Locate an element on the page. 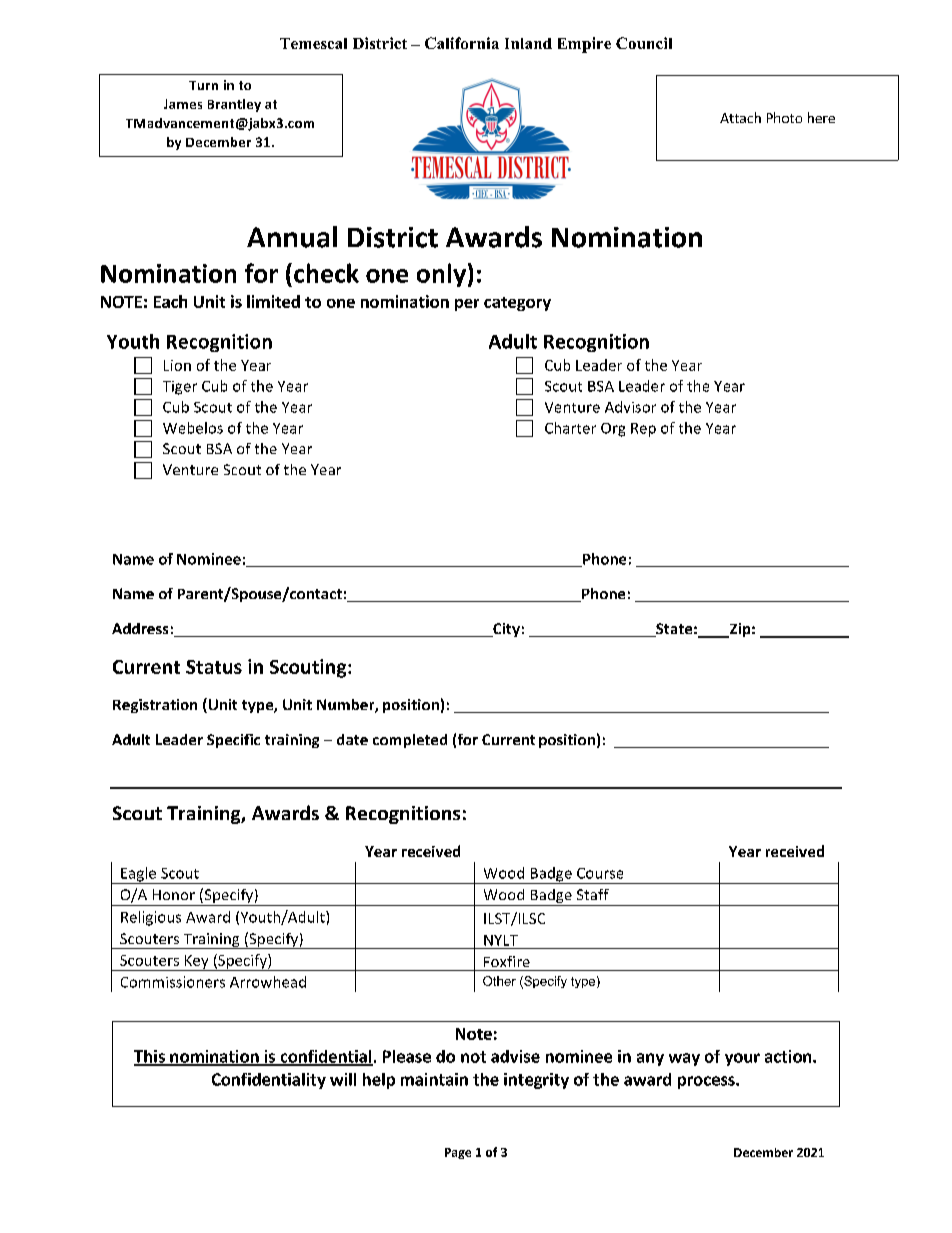  Charter is located at coordinates (570, 428).
